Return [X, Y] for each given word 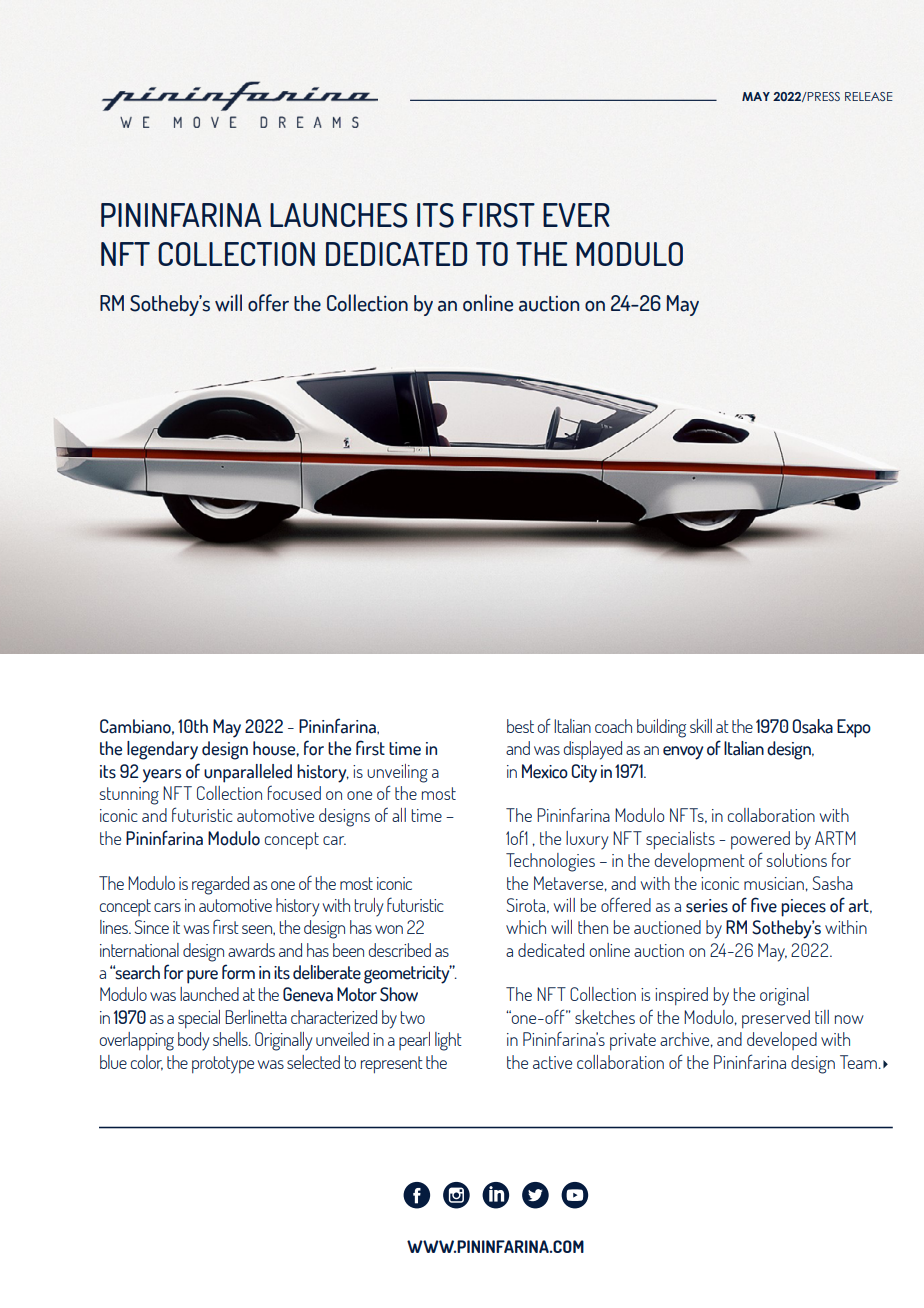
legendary [162, 750]
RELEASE [869, 96]
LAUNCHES [339, 215]
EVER [576, 215]
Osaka [812, 726]
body [193, 1041]
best [520, 726]
